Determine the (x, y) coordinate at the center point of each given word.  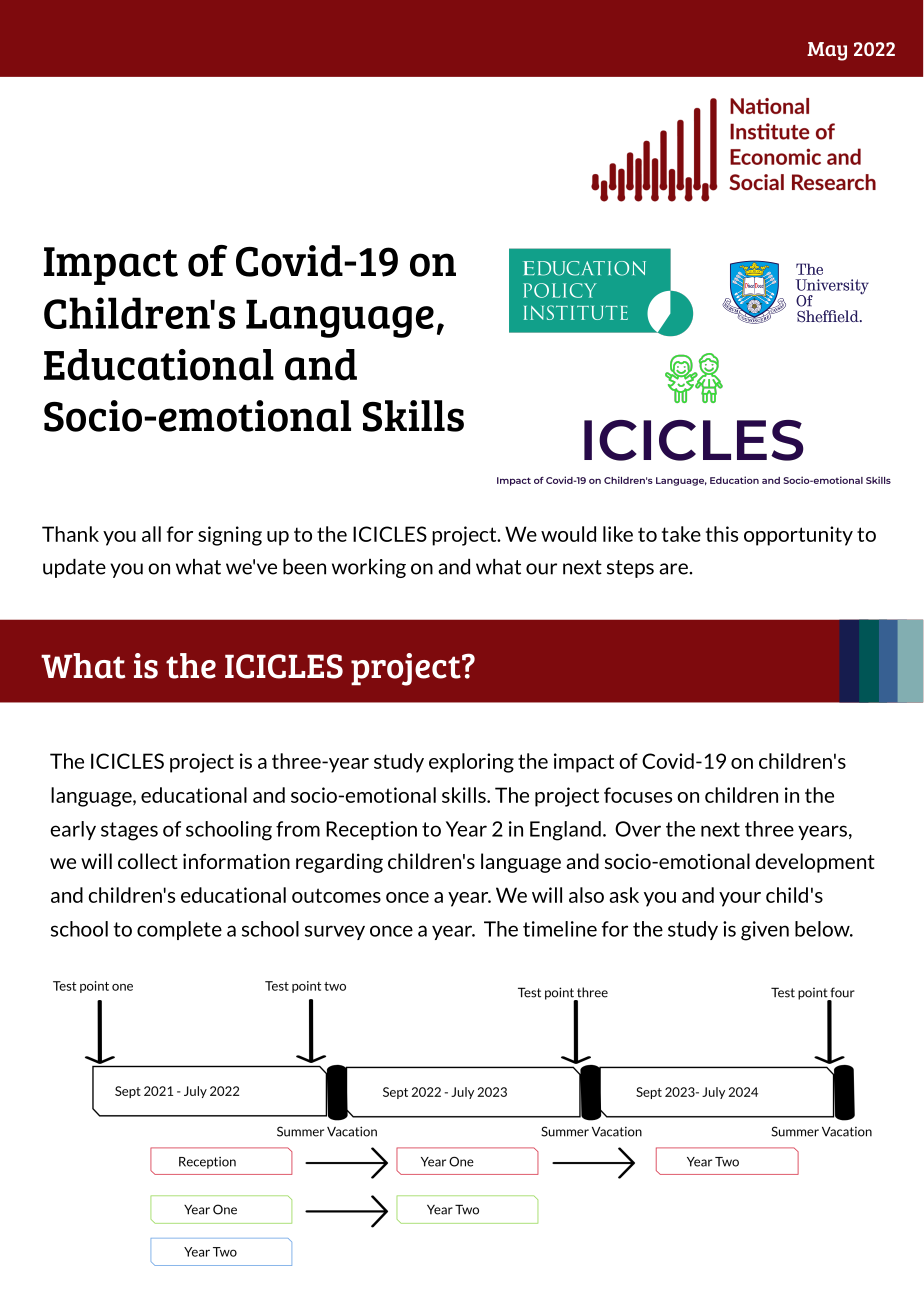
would (568, 534)
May (827, 51)
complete (179, 930)
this (722, 534)
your (740, 899)
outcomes (336, 895)
